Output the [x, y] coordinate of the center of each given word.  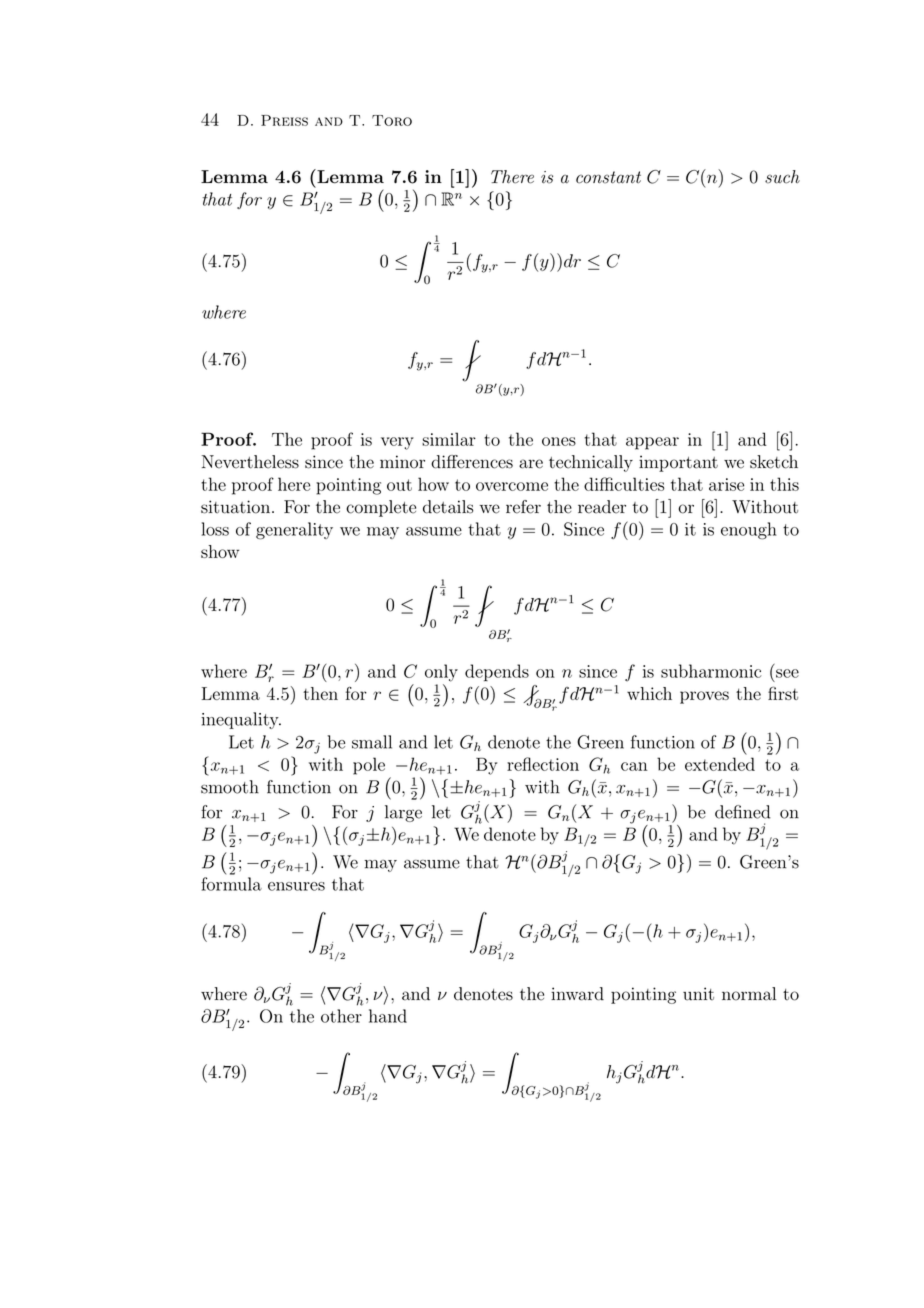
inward [577, 994]
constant [608, 177]
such [782, 177]
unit [698, 994]
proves [704, 697]
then [320, 693]
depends [497, 673]
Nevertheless [250, 462]
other [341, 1016]
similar [449, 439]
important [678, 463]
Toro [392, 120]
